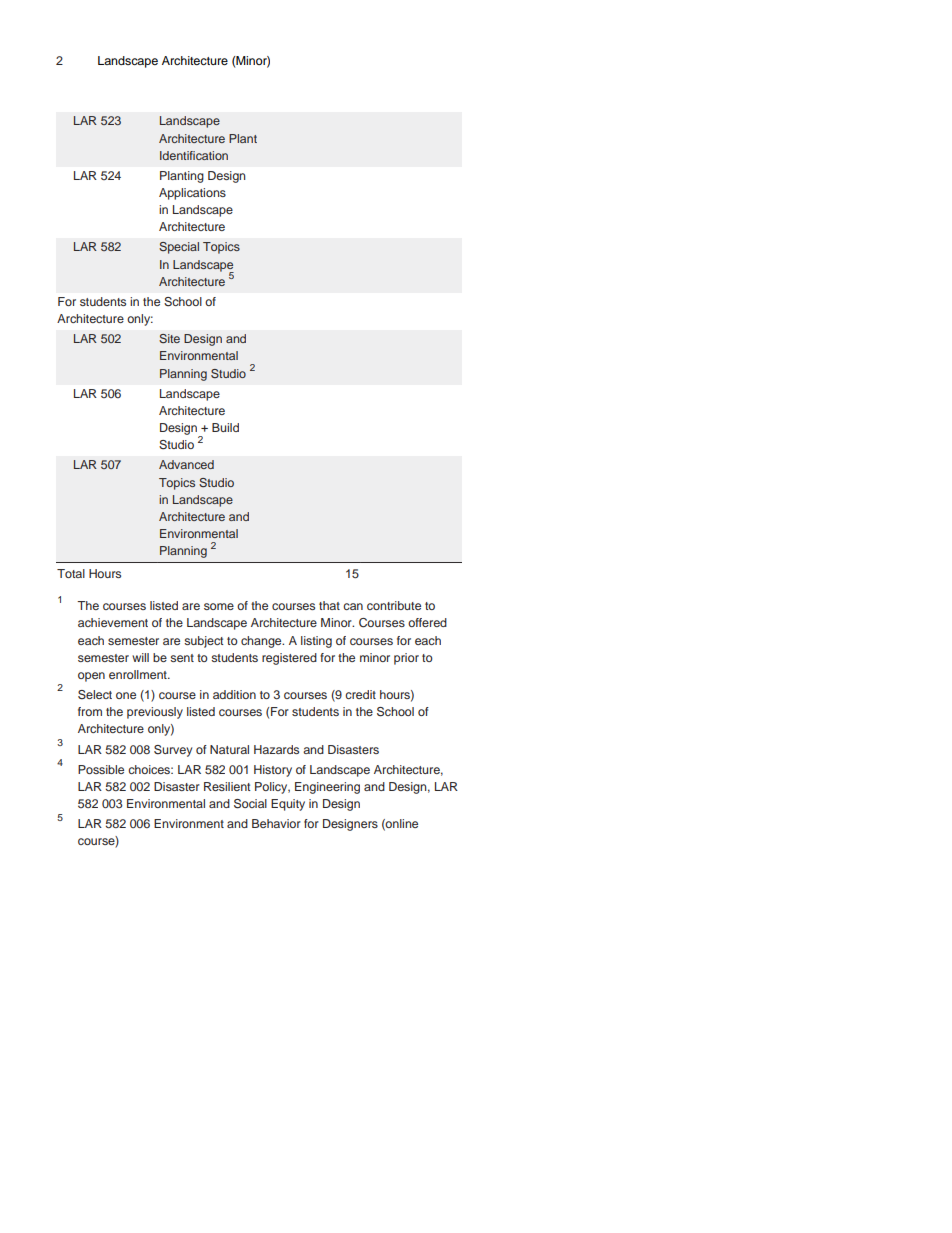 The height and width of the document is (1233, 952). I want to click on contribute, so click(394, 605).
